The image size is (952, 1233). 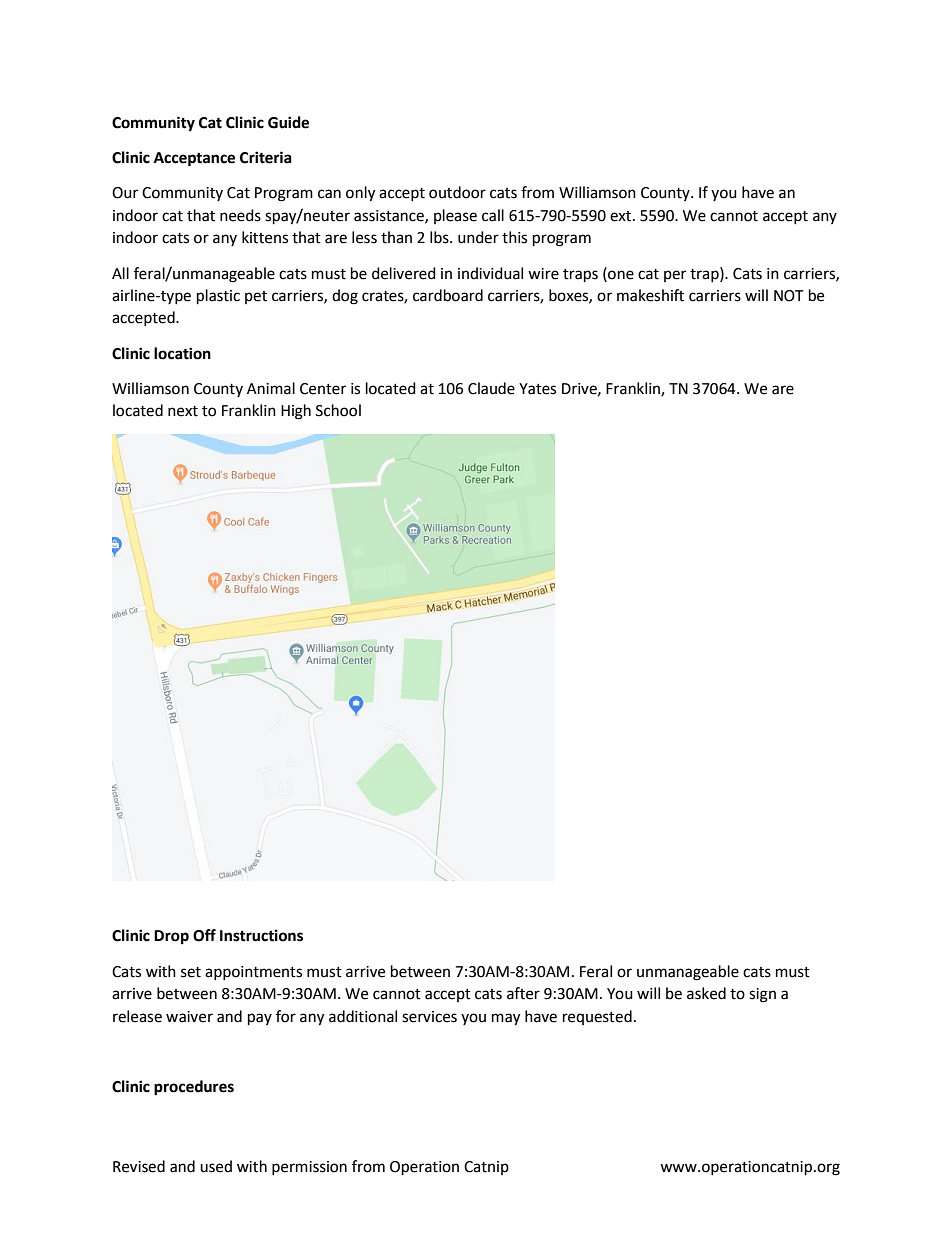 What do you see at coordinates (309, 1168) in the image?
I see `permission` at bounding box center [309, 1168].
